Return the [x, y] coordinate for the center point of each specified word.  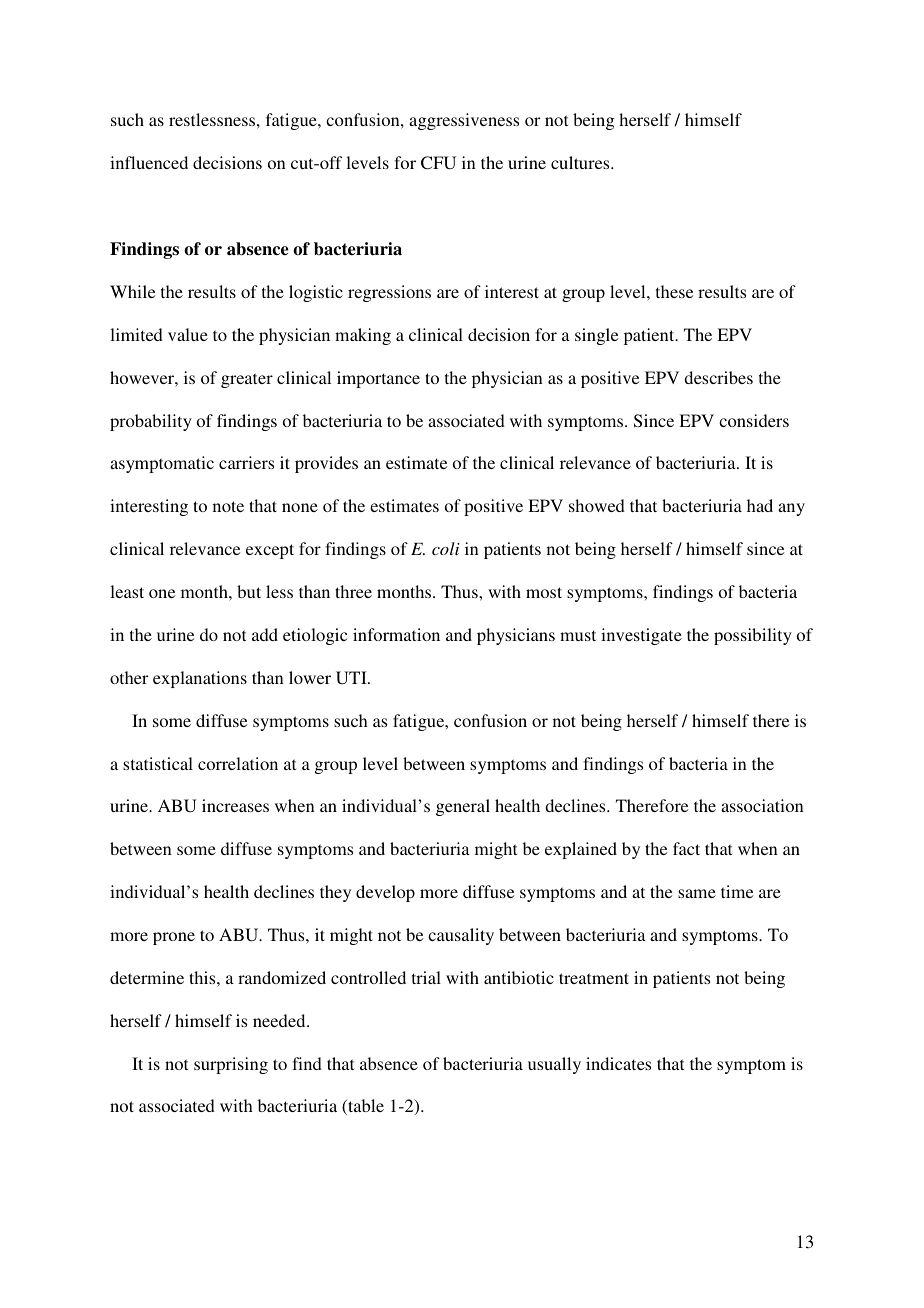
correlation [238, 763]
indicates [618, 1063]
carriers [246, 462]
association [762, 805]
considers [754, 420]
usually [554, 1065]
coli [446, 548]
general [463, 807]
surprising [231, 1065]
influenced [149, 162]
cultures [581, 162]
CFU [438, 163]
